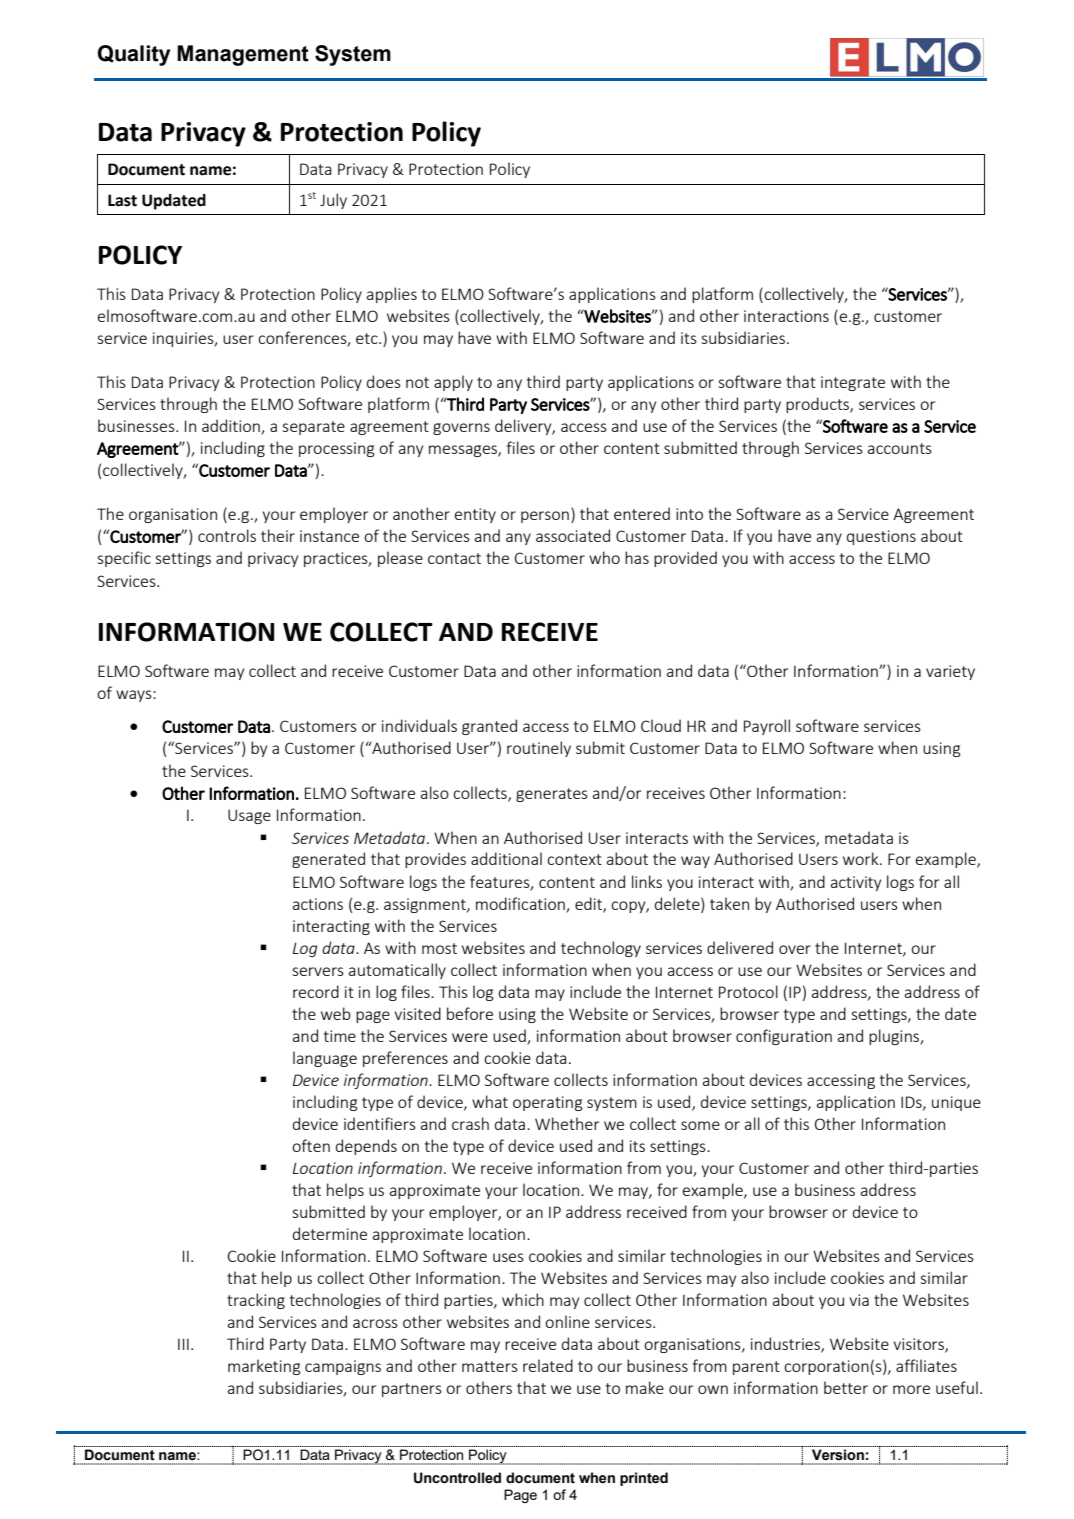 This screenshot has width=1074, height=1519. I want to click on related, so click(548, 1365).
